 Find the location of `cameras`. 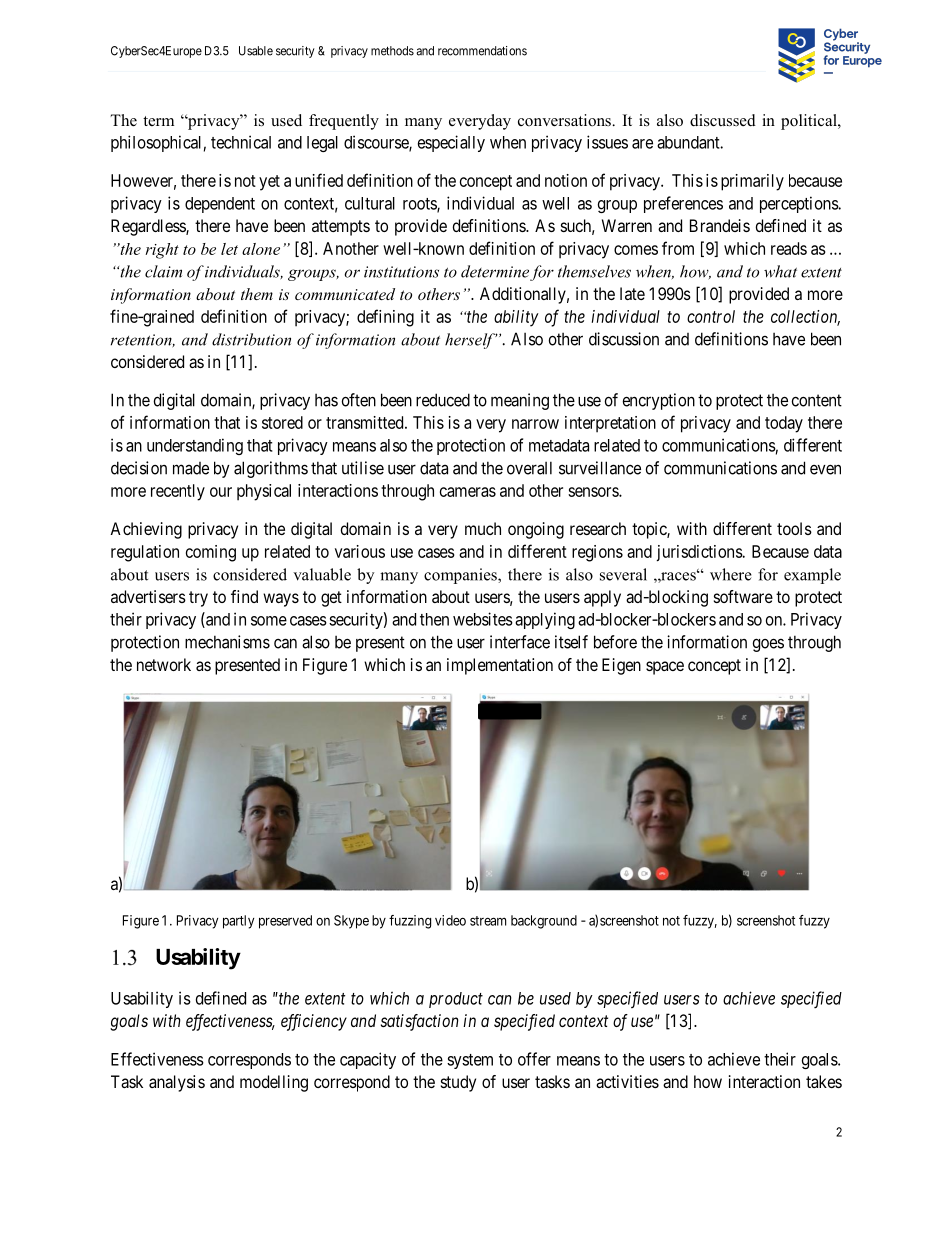

cameras is located at coordinates (468, 492).
